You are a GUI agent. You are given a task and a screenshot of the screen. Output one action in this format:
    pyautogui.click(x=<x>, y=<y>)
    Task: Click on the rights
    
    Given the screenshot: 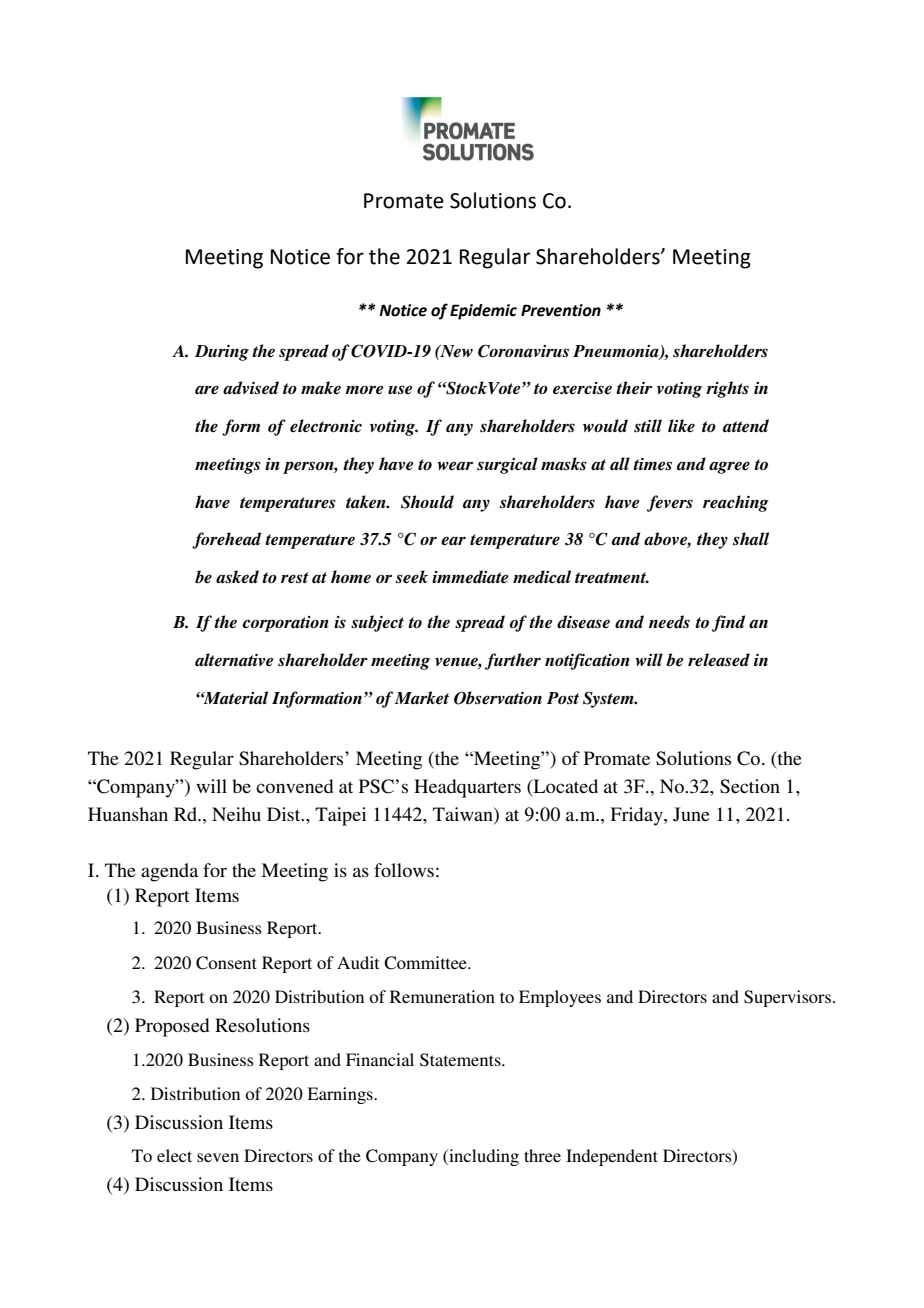 What is the action you would take?
    pyautogui.click(x=727, y=389)
